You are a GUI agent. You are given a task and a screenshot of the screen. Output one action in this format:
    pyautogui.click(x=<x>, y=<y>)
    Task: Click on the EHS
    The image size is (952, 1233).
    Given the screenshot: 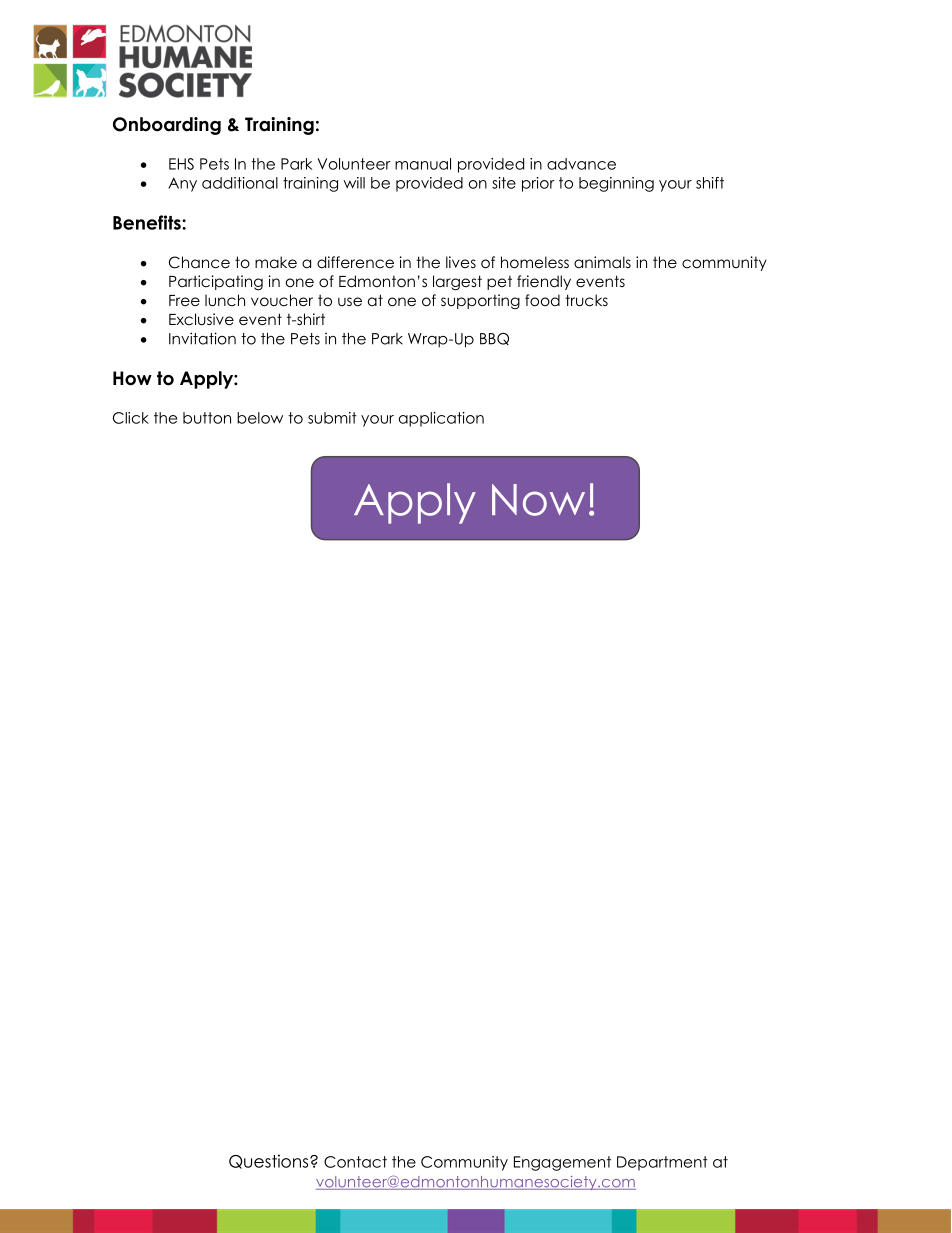 What is the action you would take?
    pyautogui.click(x=181, y=164)
